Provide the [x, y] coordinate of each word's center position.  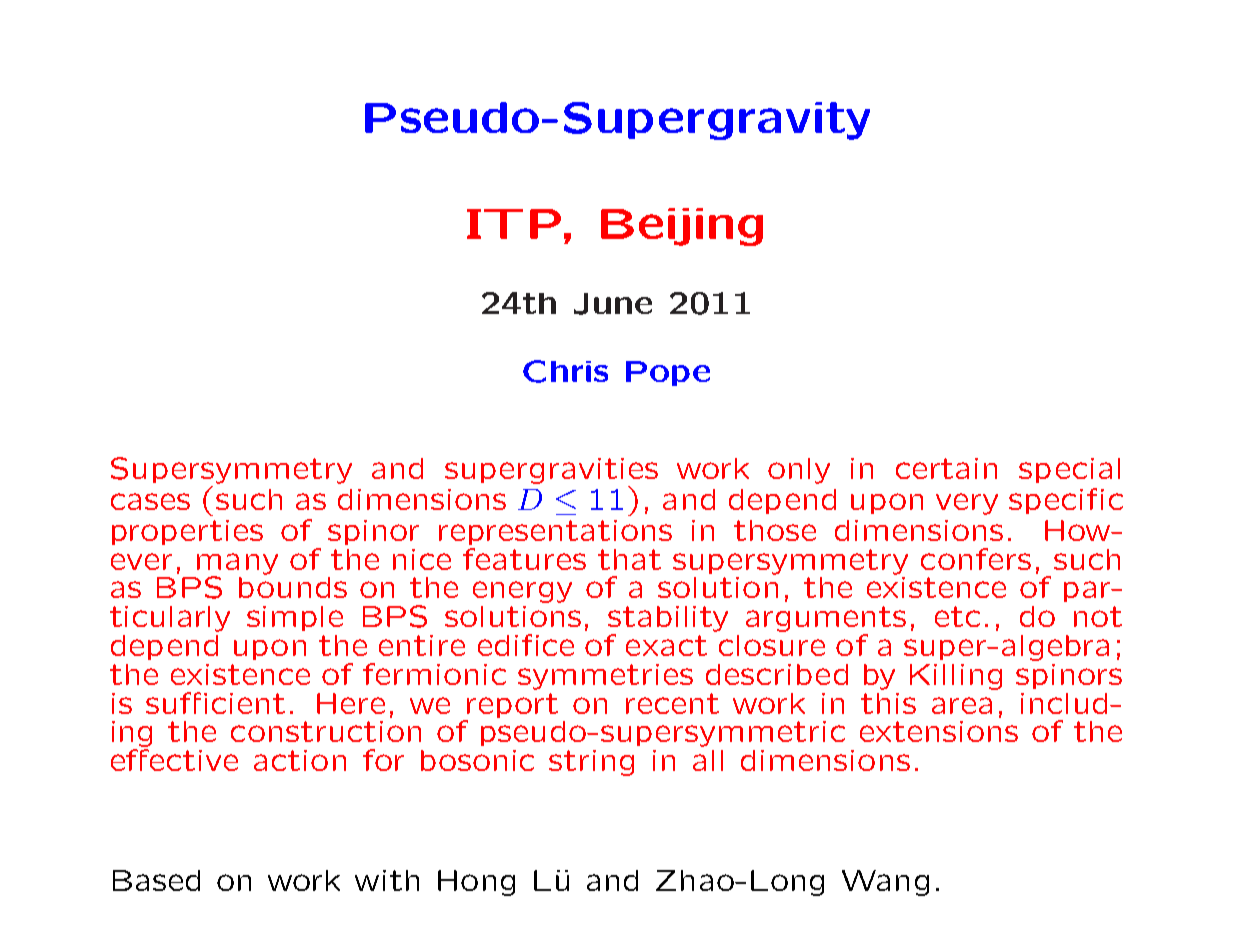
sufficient [215, 703]
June [613, 304]
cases [150, 501]
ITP [514, 224]
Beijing [682, 227]
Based [156, 880]
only [799, 471]
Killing [956, 677]
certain [946, 468]
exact [666, 645]
